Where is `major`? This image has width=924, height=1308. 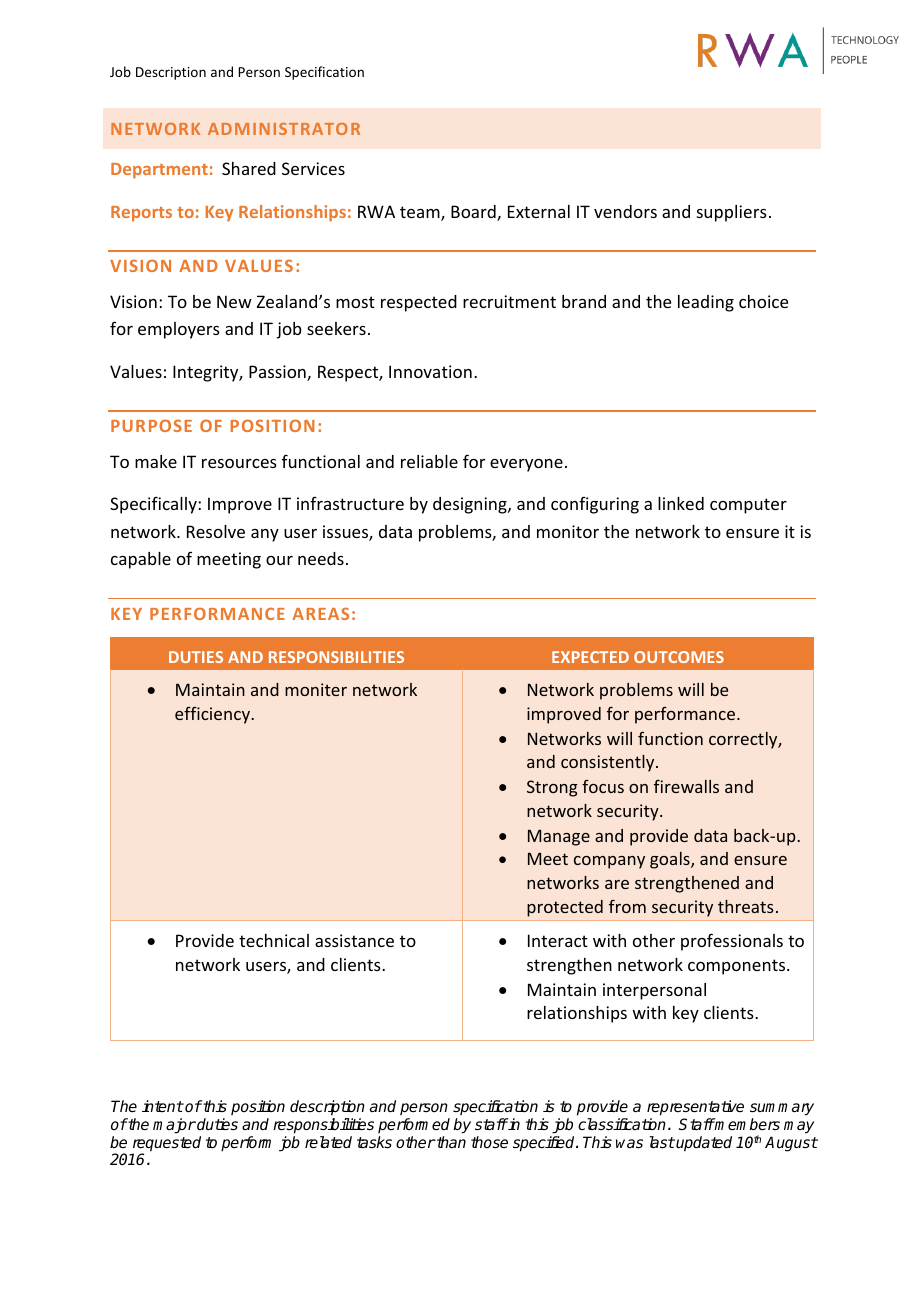
major is located at coordinates (174, 1126).
